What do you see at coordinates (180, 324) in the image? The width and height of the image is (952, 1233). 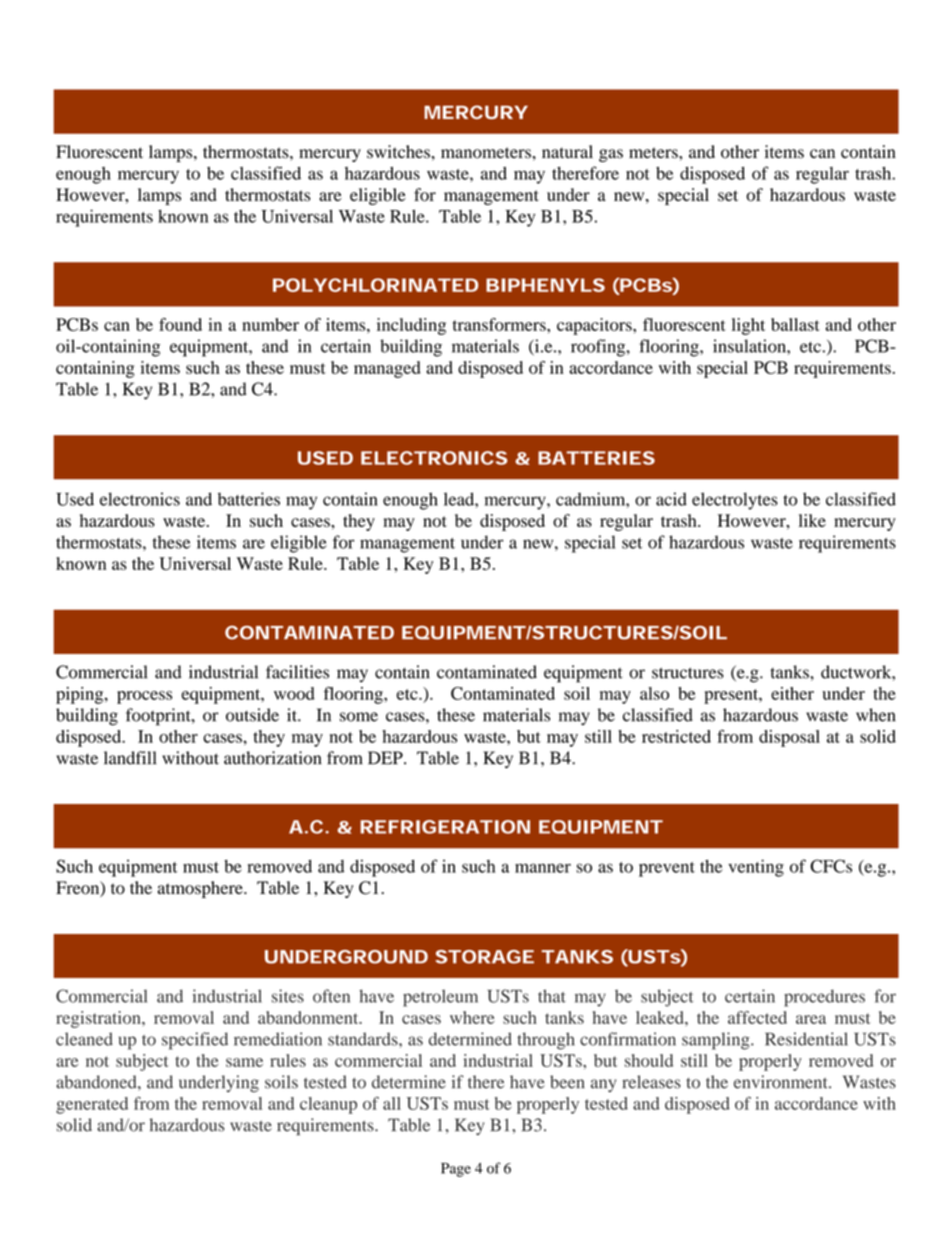 I see `found` at bounding box center [180, 324].
